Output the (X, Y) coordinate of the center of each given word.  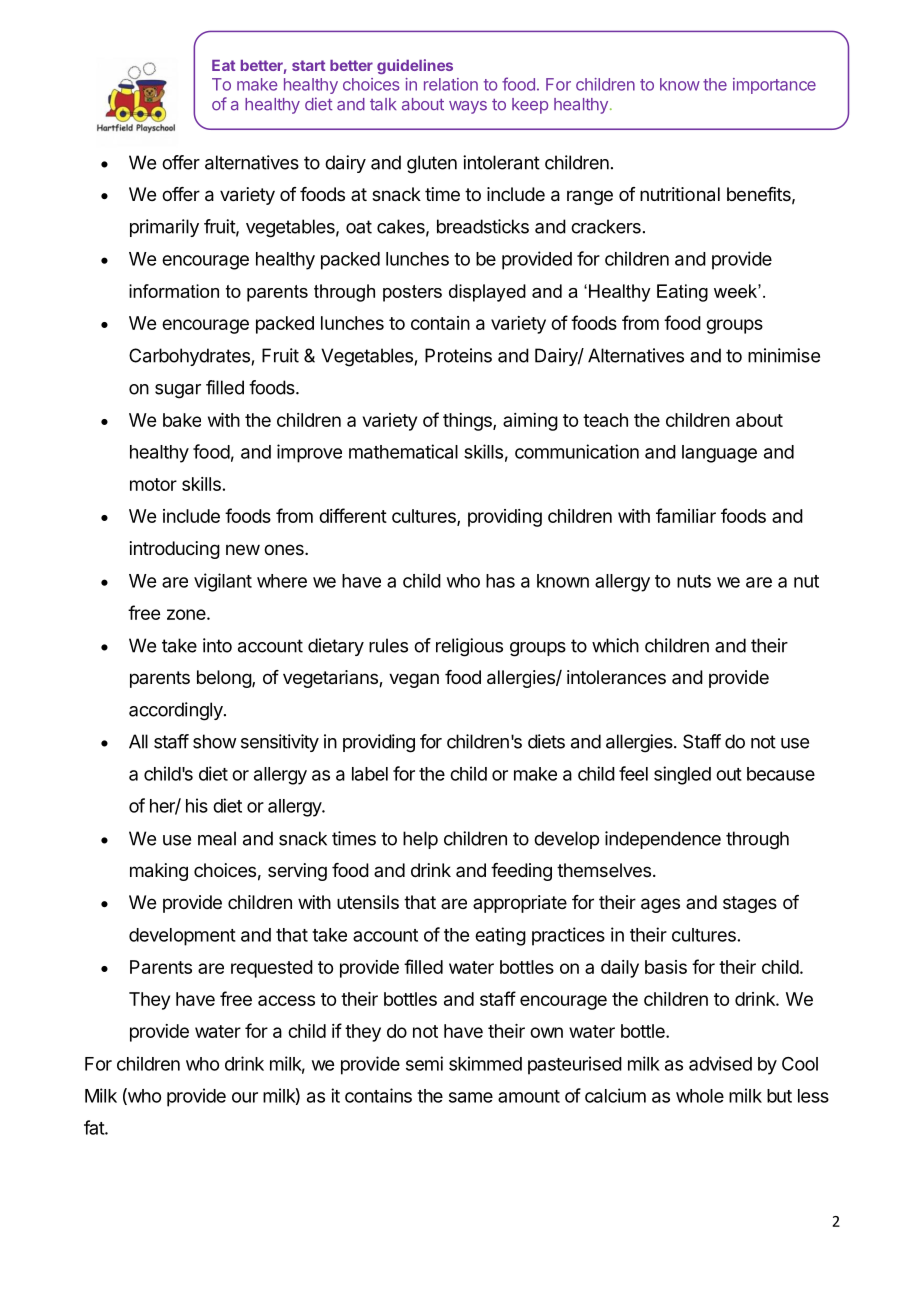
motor (153, 484)
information (174, 291)
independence (663, 840)
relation (451, 84)
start (308, 65)
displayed (487, 293)
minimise (784, 355)
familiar (686, 515)
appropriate (520, 904)
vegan (414, 680)
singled (682, 775)
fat (95, 1127)
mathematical (403, 451)
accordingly (177, 711)
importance (774, 86)
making (159, 872)
